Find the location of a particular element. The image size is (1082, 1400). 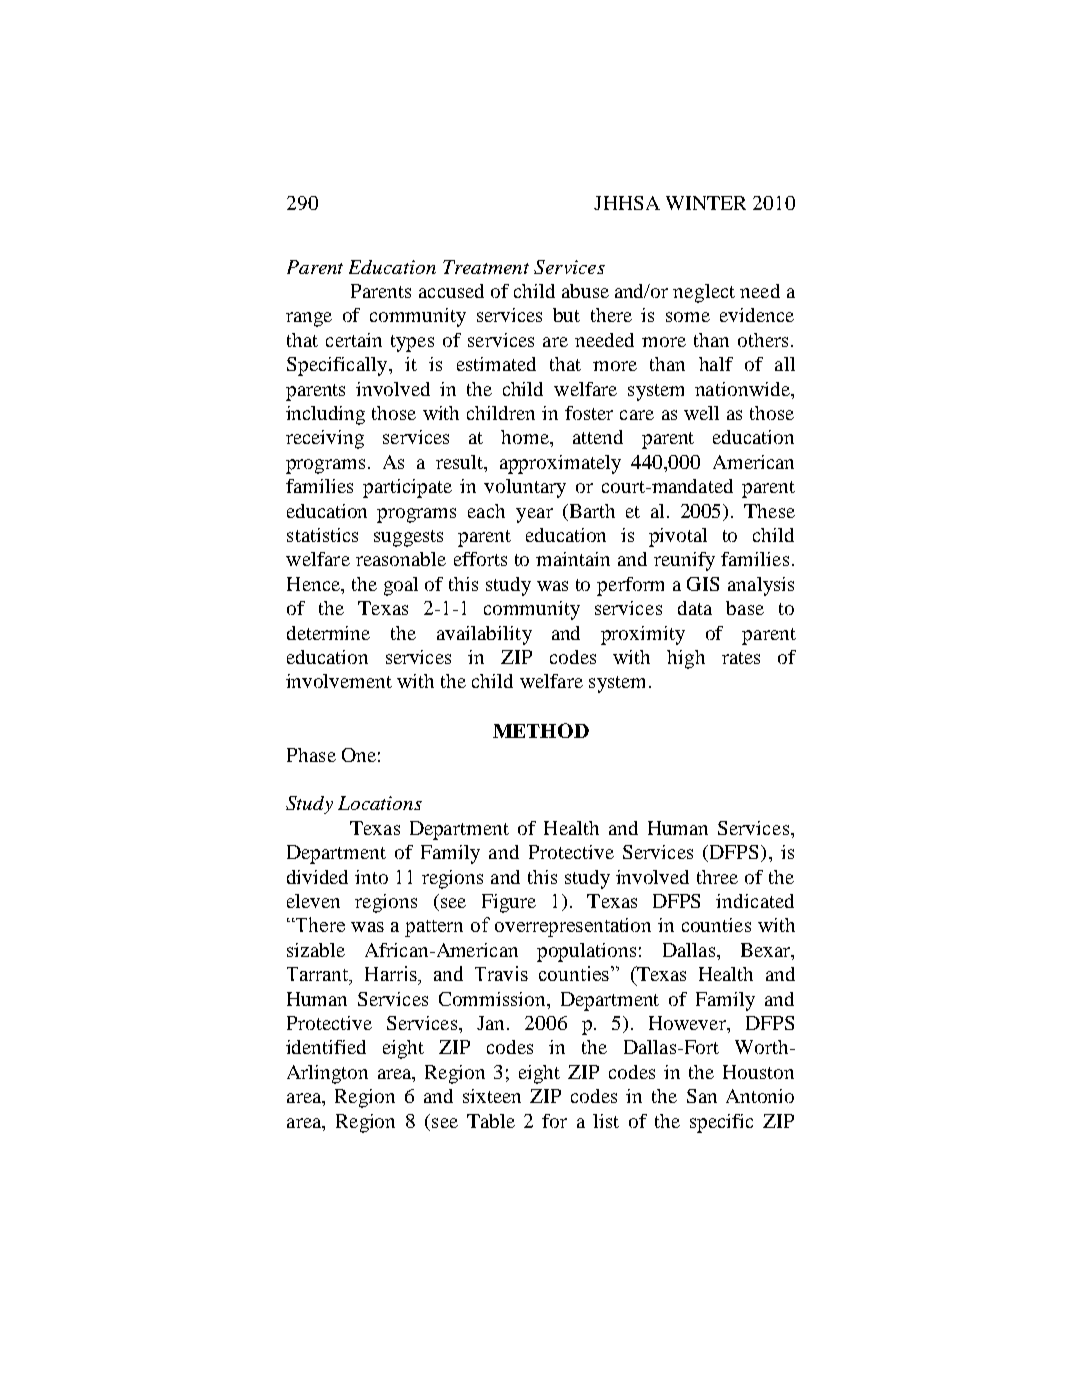

well is located at coordinates (701, 413).
